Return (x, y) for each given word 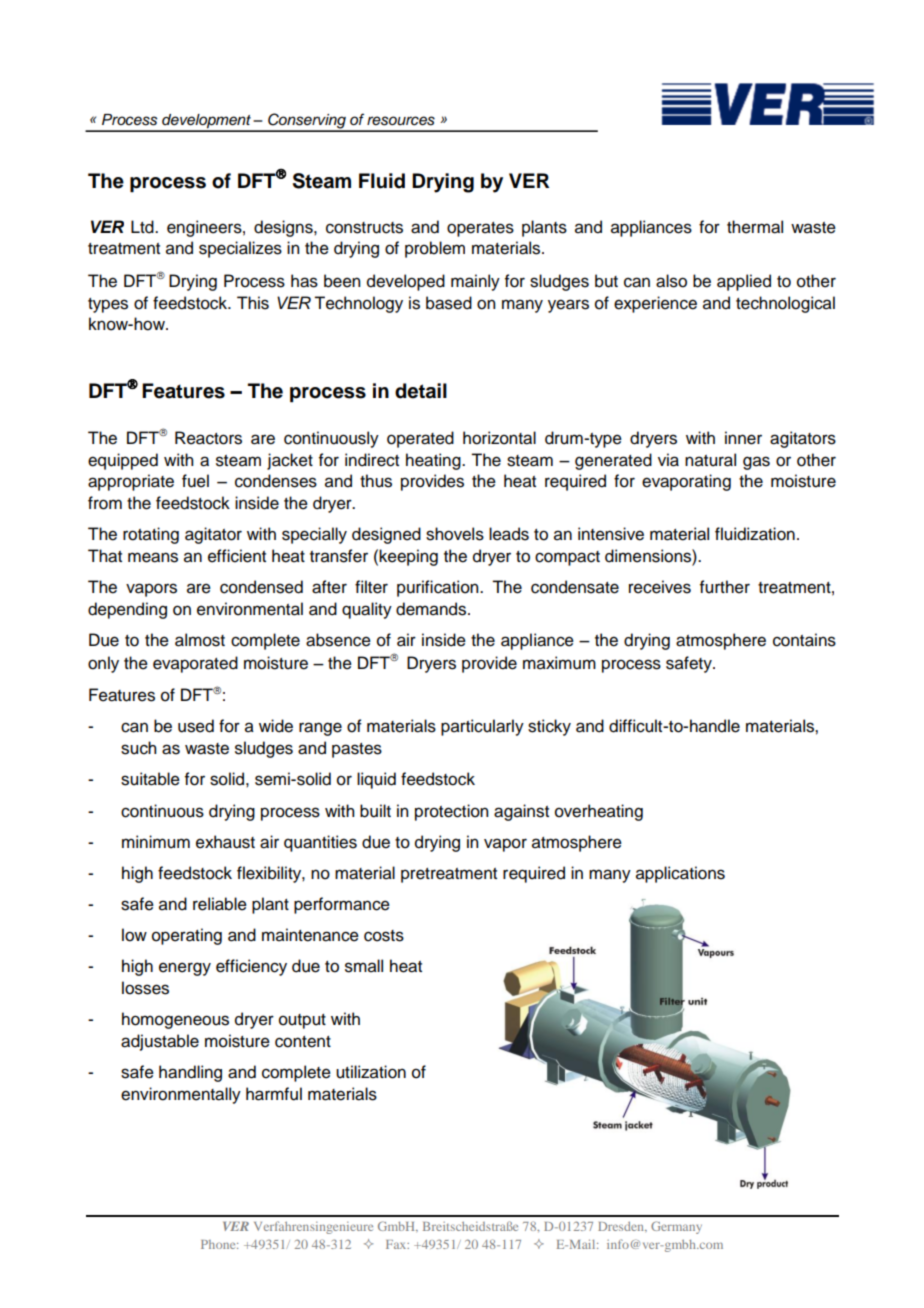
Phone (219, 1244)
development (206, 122)
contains (804, 640)
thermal (755, 227)
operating (187, 936)
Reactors (208, 438)
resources (401, 121)
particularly (482, 727)
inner (743, 438)
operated (420, 439)
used (196, 726)
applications (680, 874)
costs (384, 936)
